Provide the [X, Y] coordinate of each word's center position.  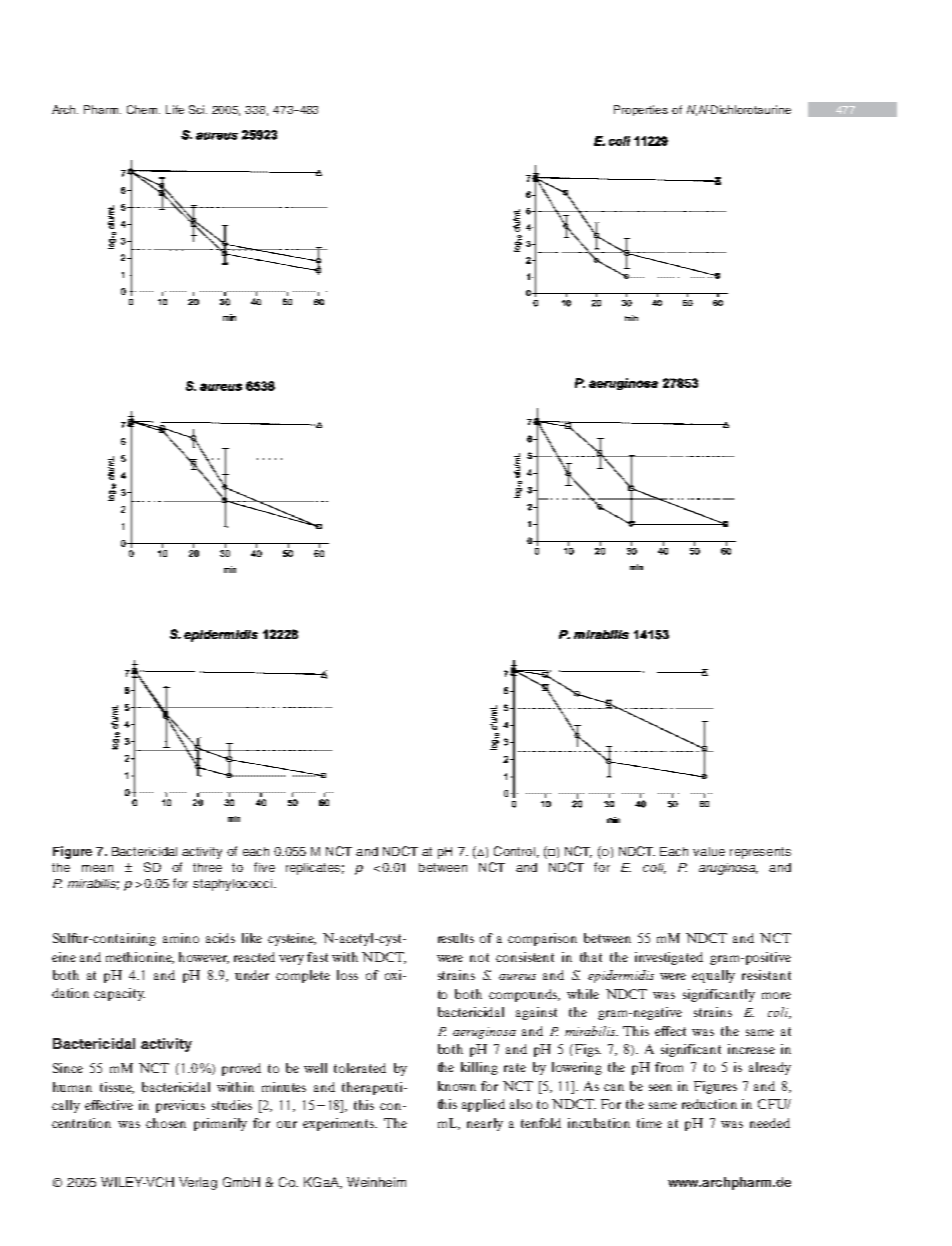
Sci [198, 109]
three [207, 867]
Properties [641, 110]
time [649, 1123]
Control [514, 851]
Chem [143, 109]
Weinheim [376, 1182]
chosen [166, 1123]
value [709, 851]
